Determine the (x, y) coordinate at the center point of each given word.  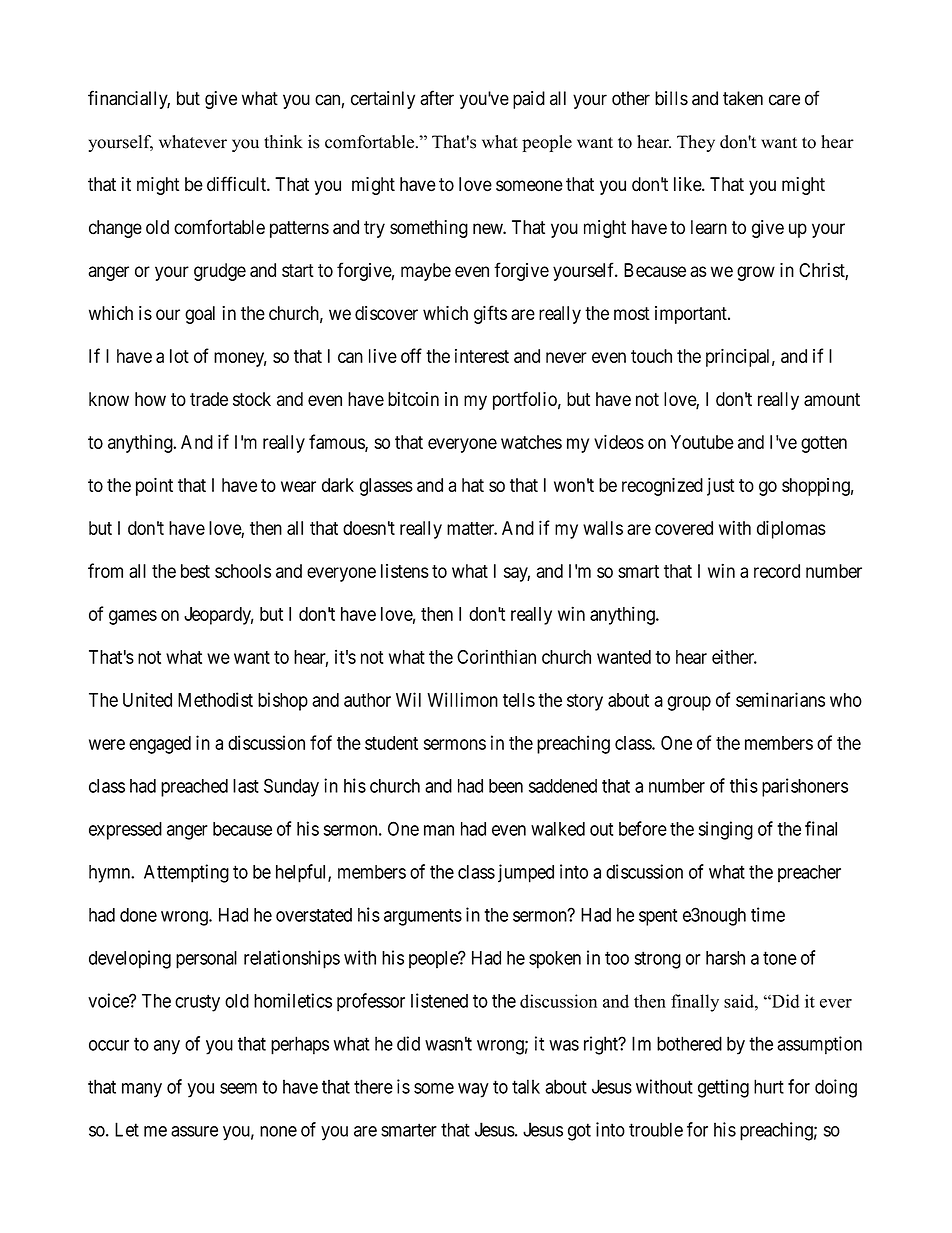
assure (194, 1131)
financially (129, 99)
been (506, 786)
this (744, 785)
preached (194, 788)
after (437, 98)
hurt (769, 1086)
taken (743, 98)
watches (531, 442)
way (473, 1090)
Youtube (702, 442)
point (154, 487)
